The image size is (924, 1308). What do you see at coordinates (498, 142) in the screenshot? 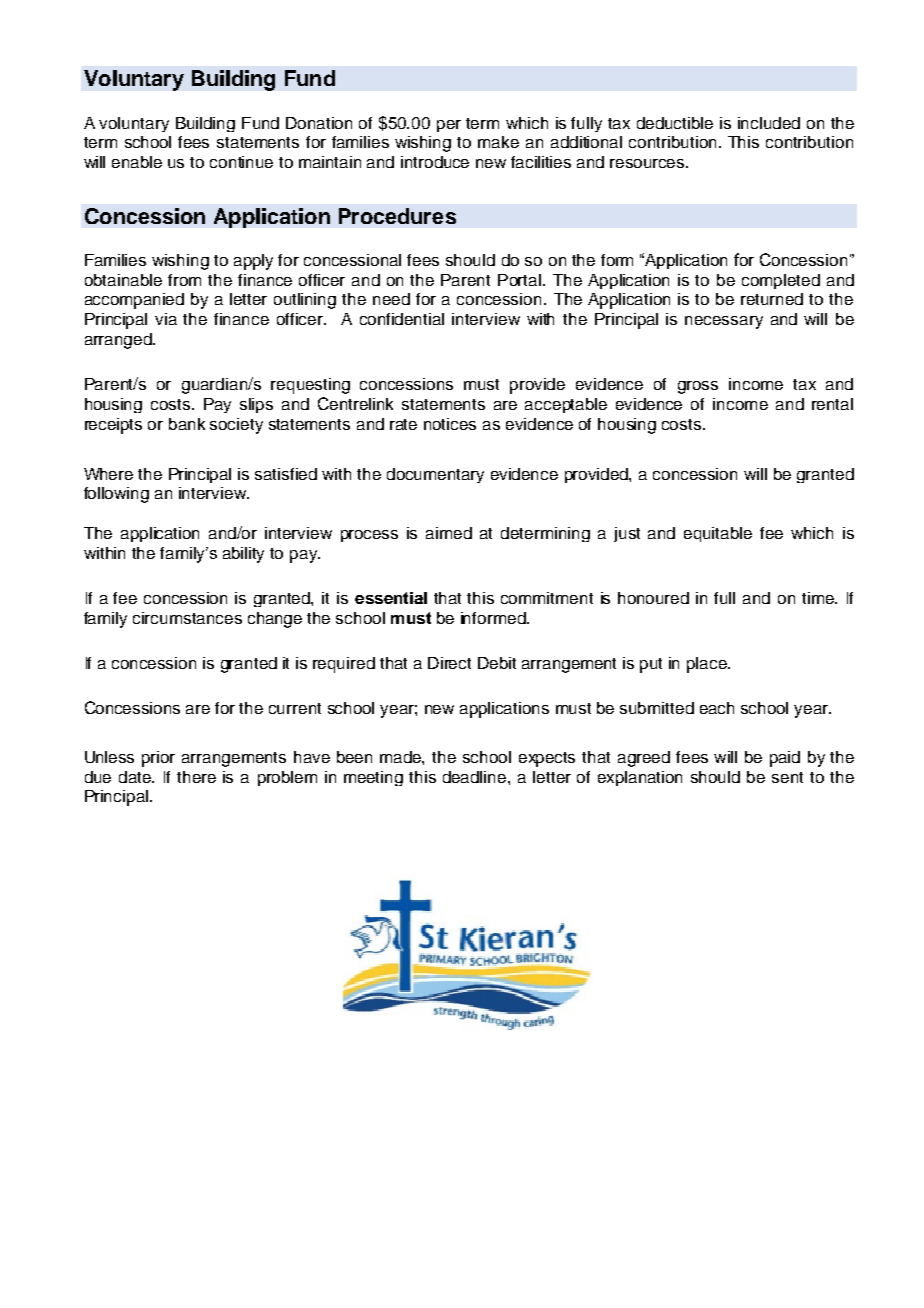
I see `make` at bounding box center [498, 142].
